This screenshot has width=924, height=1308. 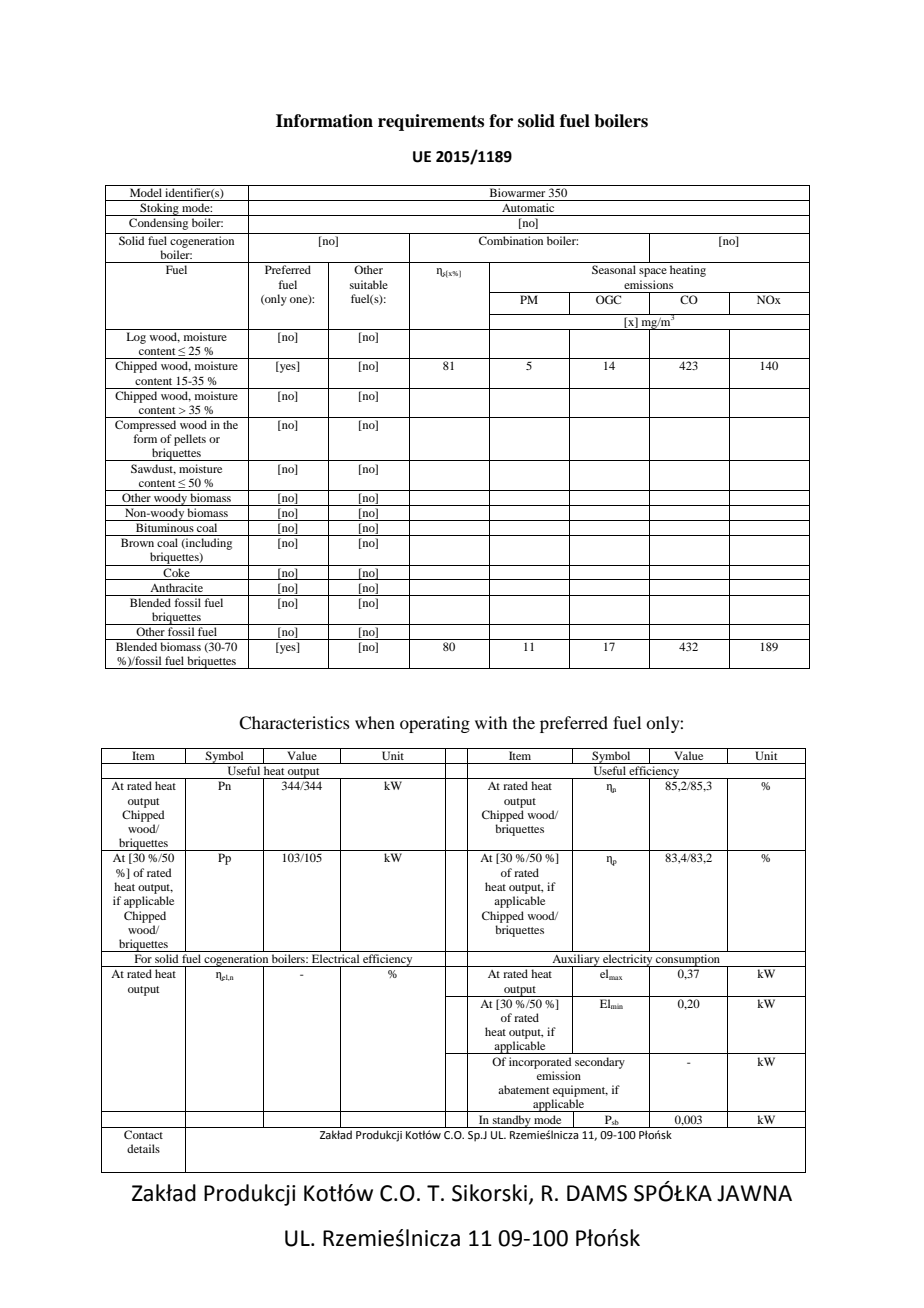 I want to click on secondary, so click(x=600, y=1063).
